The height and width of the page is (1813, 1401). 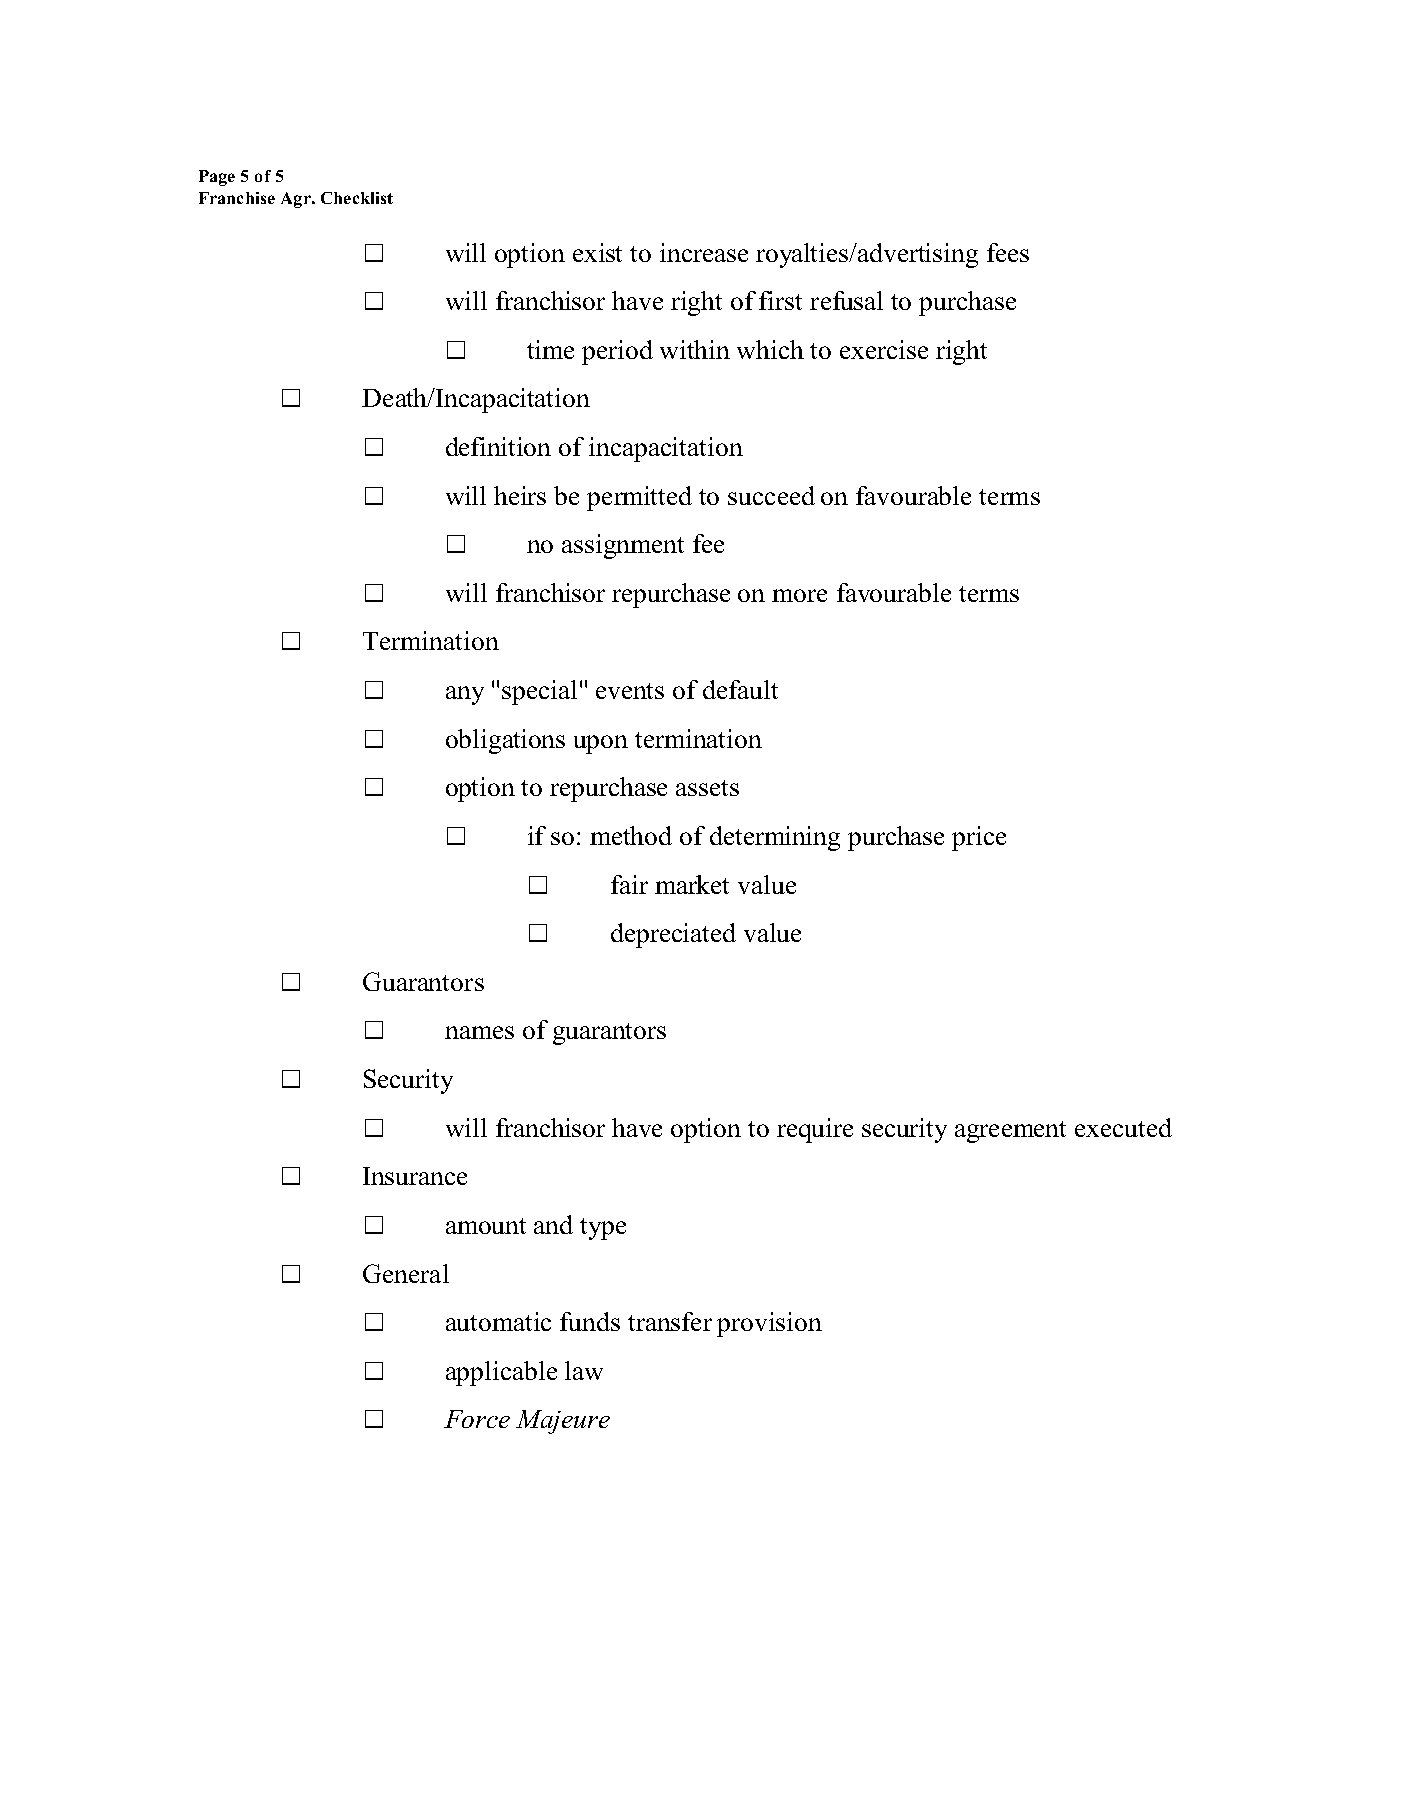 What do you see at coordinates (799, 595) in the page?
I see `more` at bounding box center [799, 595].
